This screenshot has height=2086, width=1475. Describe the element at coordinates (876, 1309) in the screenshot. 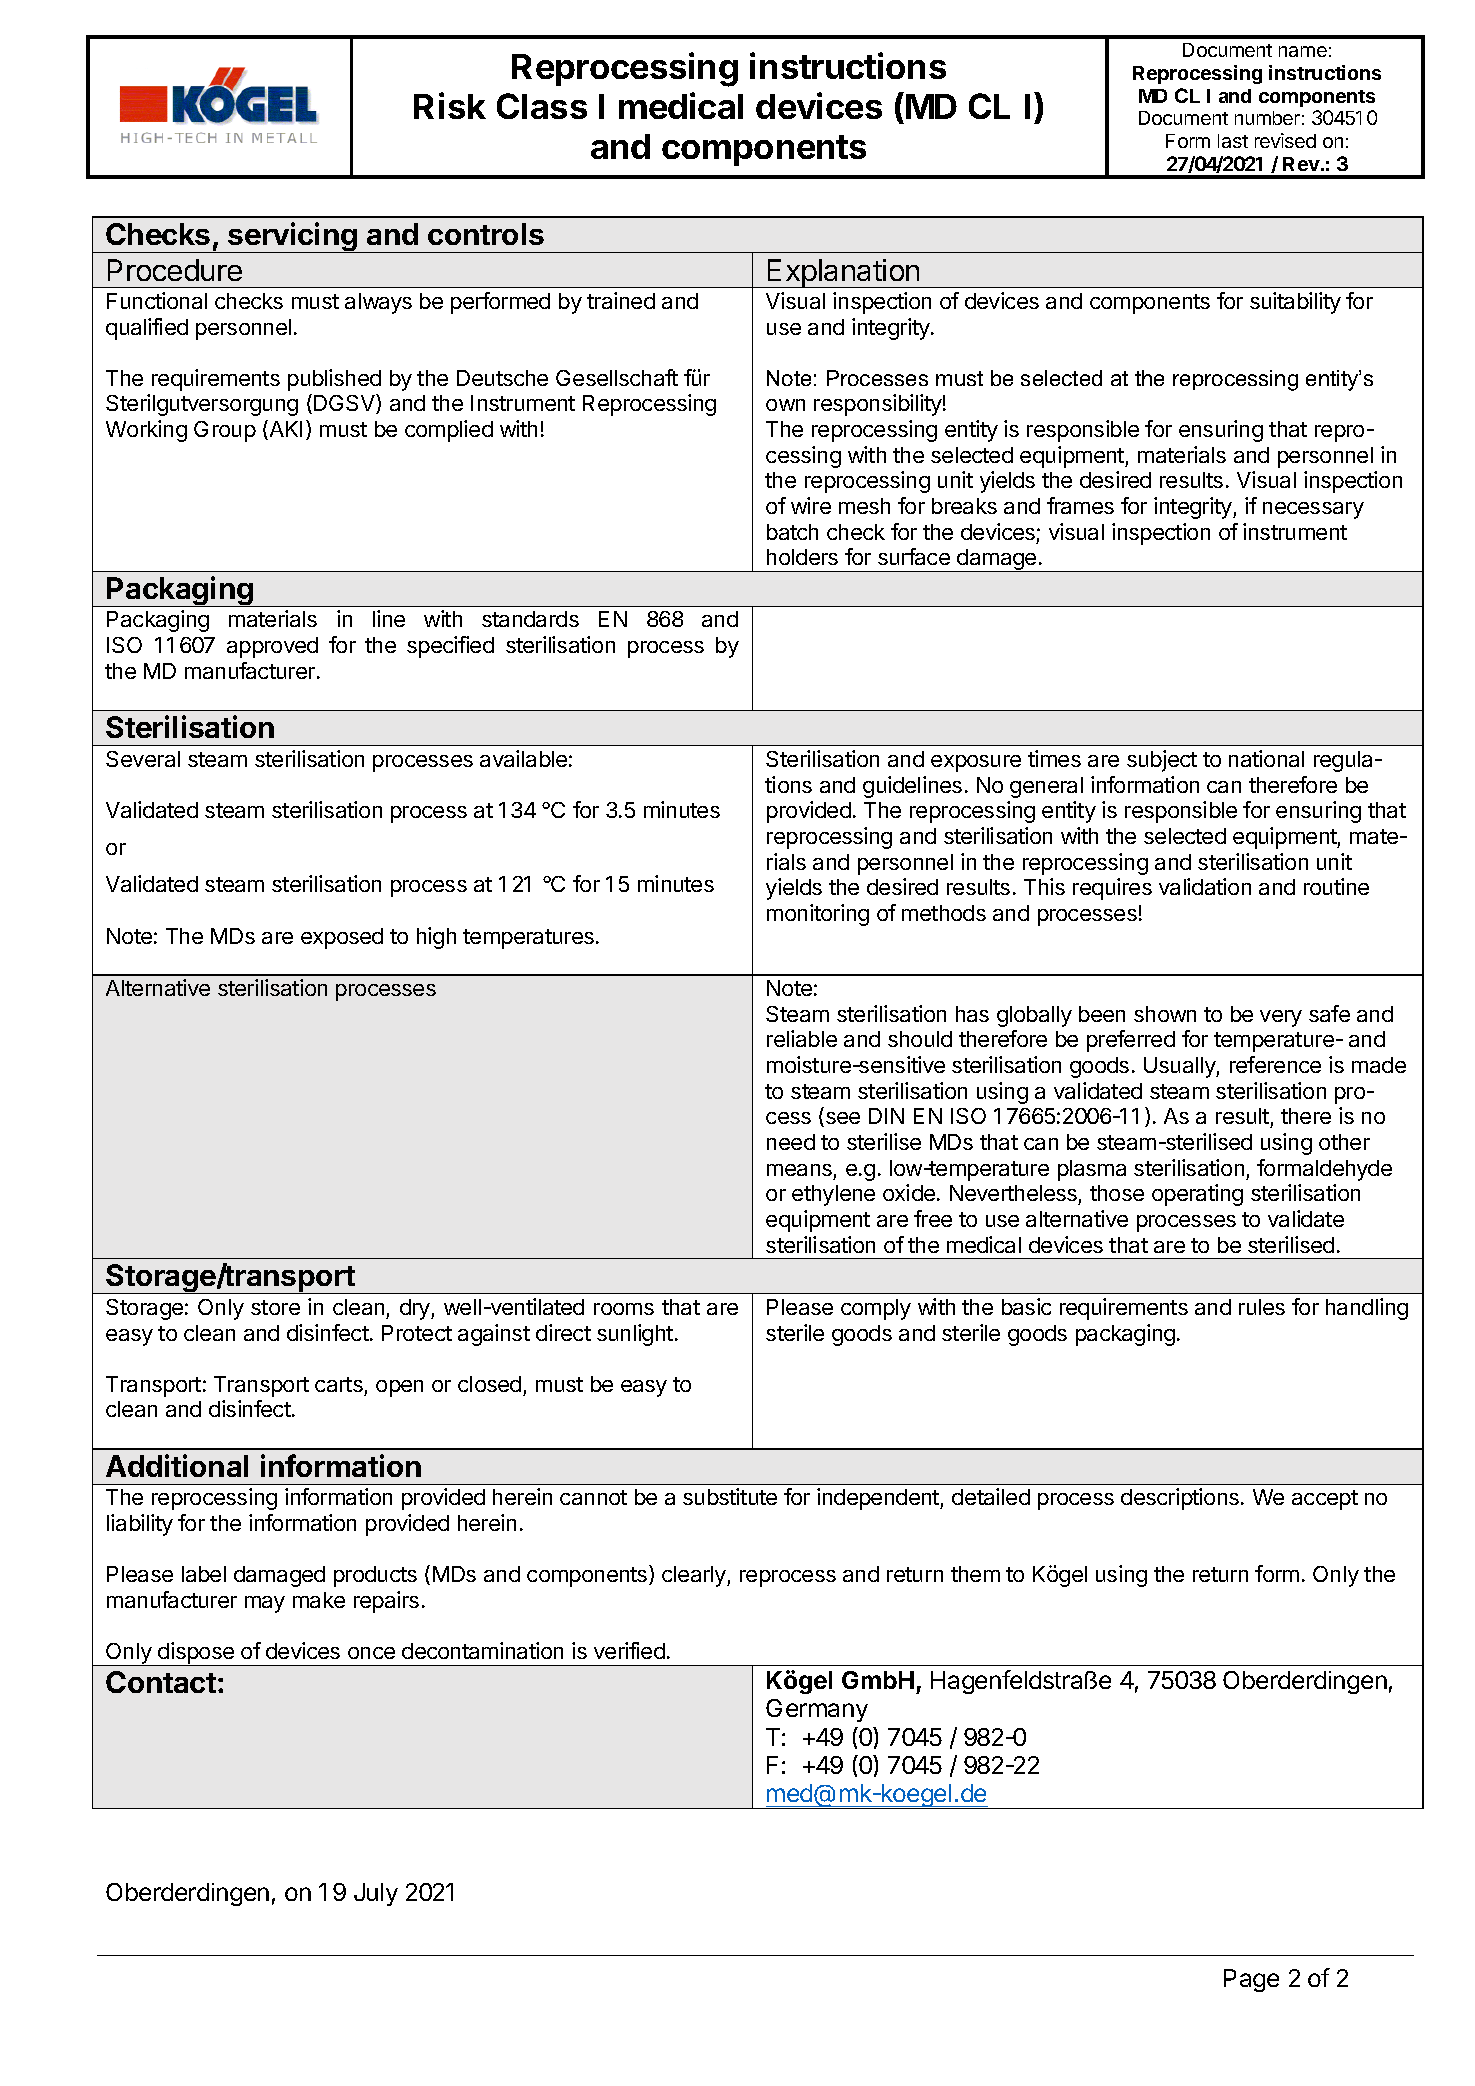

I see `comply` at that location.
